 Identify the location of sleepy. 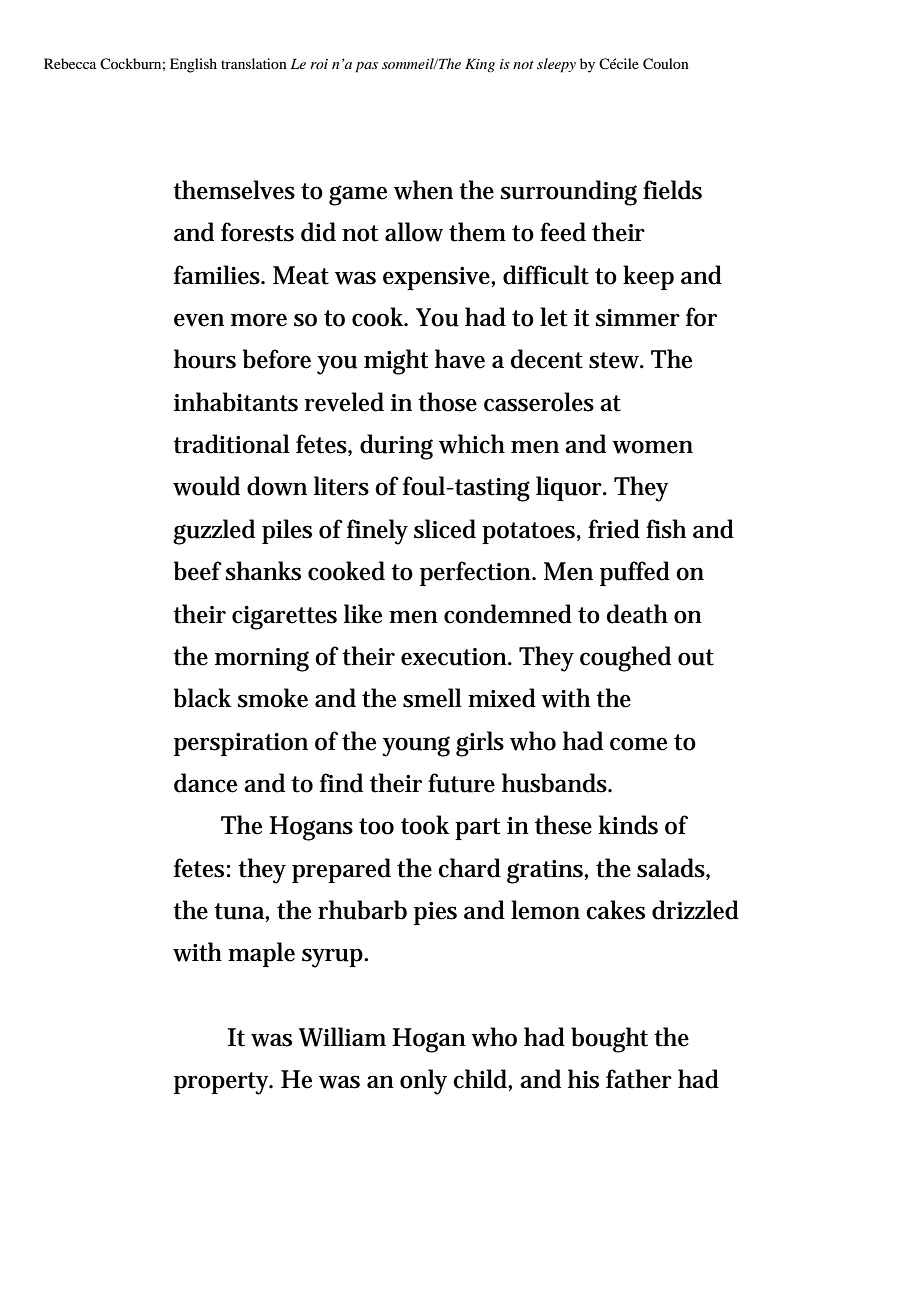
(556, 65).
